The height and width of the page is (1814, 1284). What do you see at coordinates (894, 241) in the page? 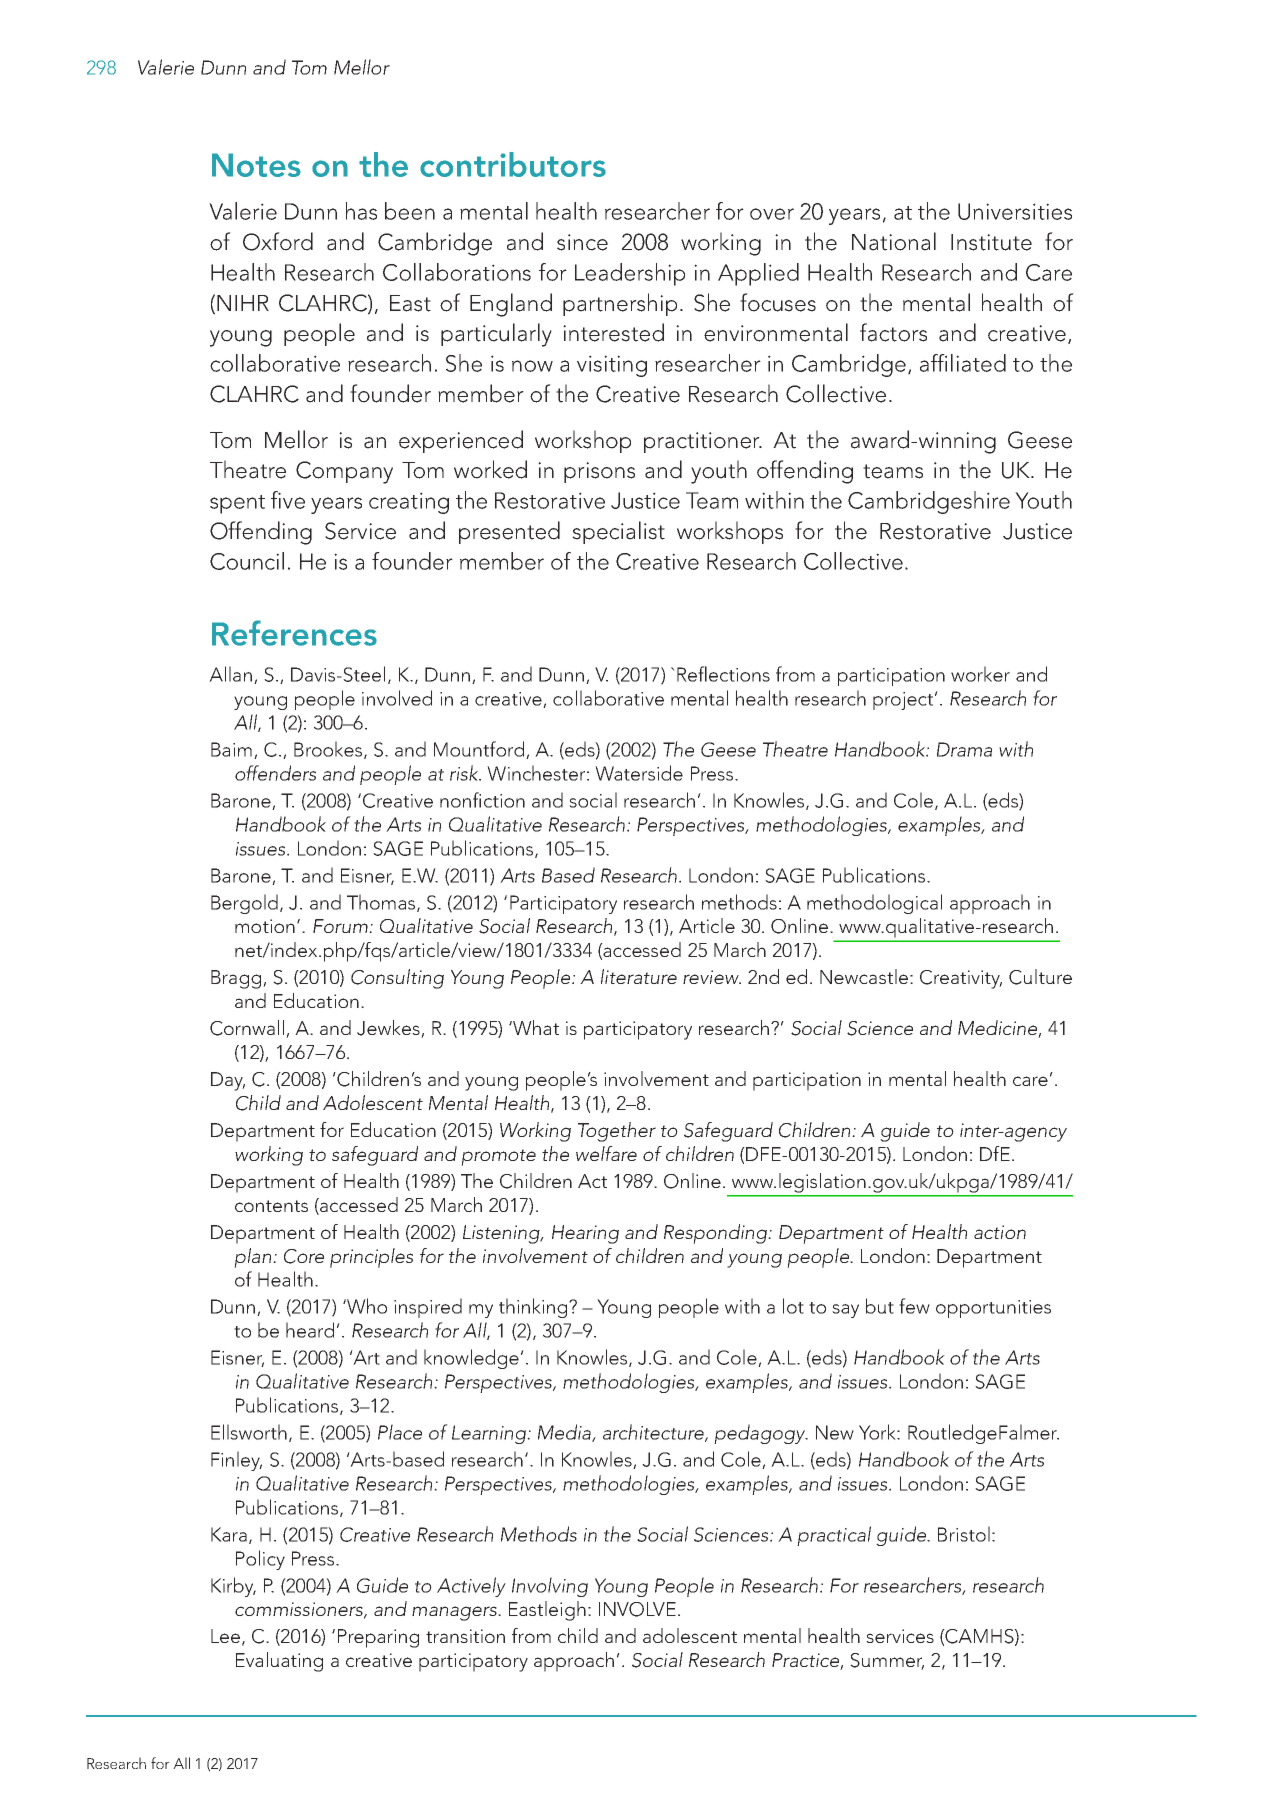
I see `National` at bounding box center [894, 241].
